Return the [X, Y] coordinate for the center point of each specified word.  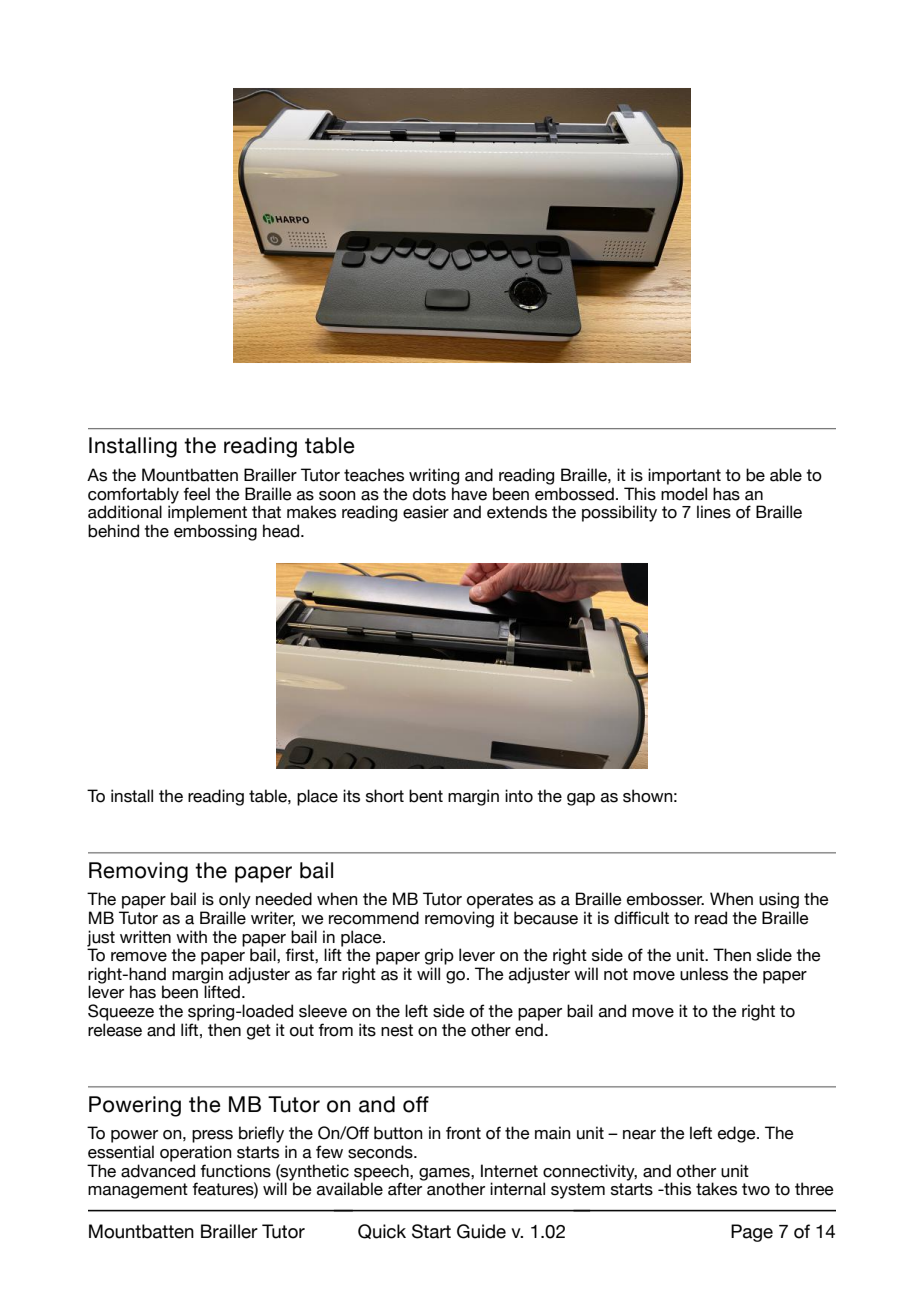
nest [397, 1030]
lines [714, 512]
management [138, 1191]
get [259, 1032]
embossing [215, 532]
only [235, 900]
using [779, 900]
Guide [481, 1231]
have [469, 494]
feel [196, 494]
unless [704, 974]
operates [500, 901]
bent [426, 796]
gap [581, 799]
